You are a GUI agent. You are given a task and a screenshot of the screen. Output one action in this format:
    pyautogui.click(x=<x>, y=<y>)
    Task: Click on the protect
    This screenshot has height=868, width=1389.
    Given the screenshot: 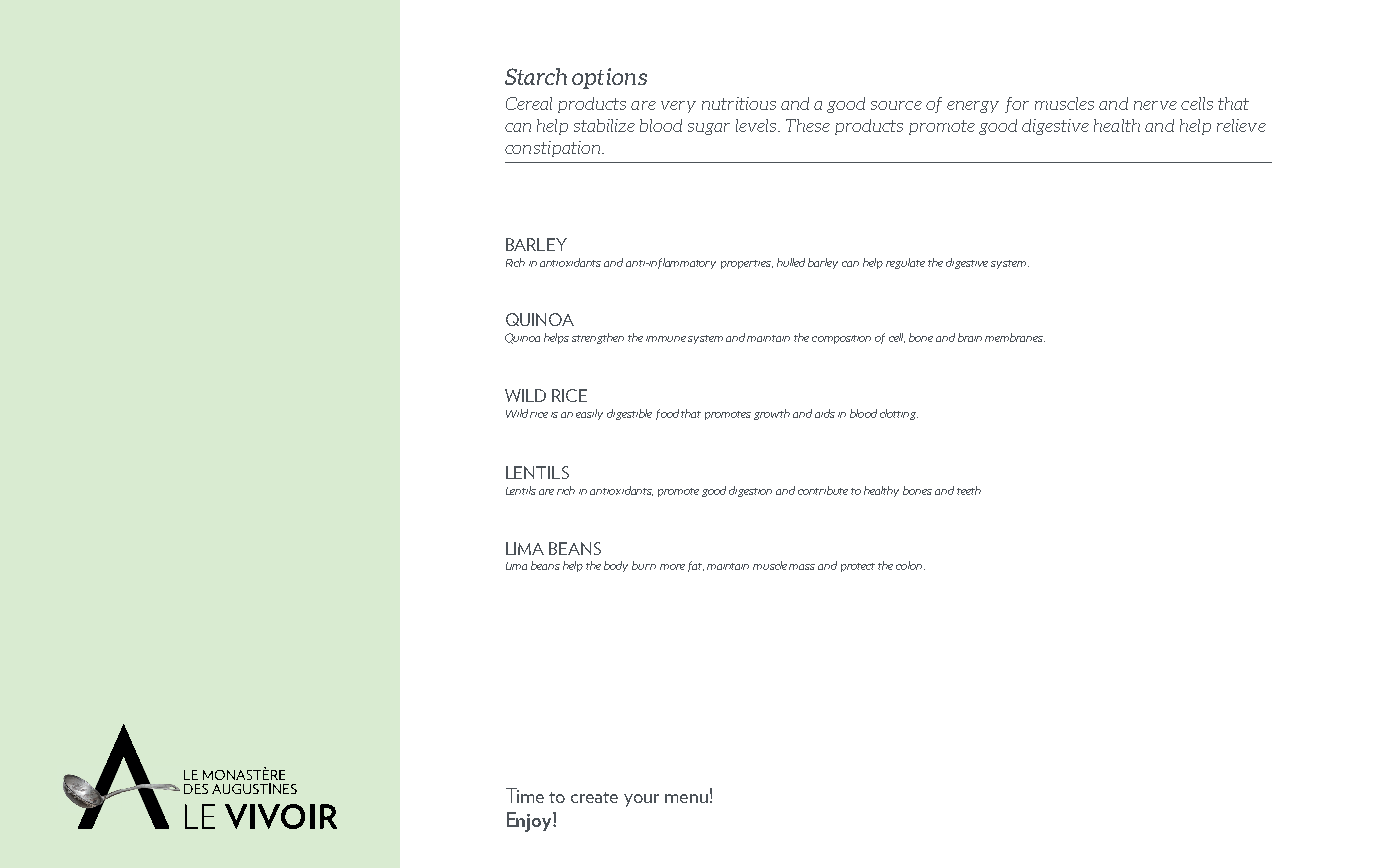 What is the action you would take?
    pyautogui.click(x=858, y=567)
